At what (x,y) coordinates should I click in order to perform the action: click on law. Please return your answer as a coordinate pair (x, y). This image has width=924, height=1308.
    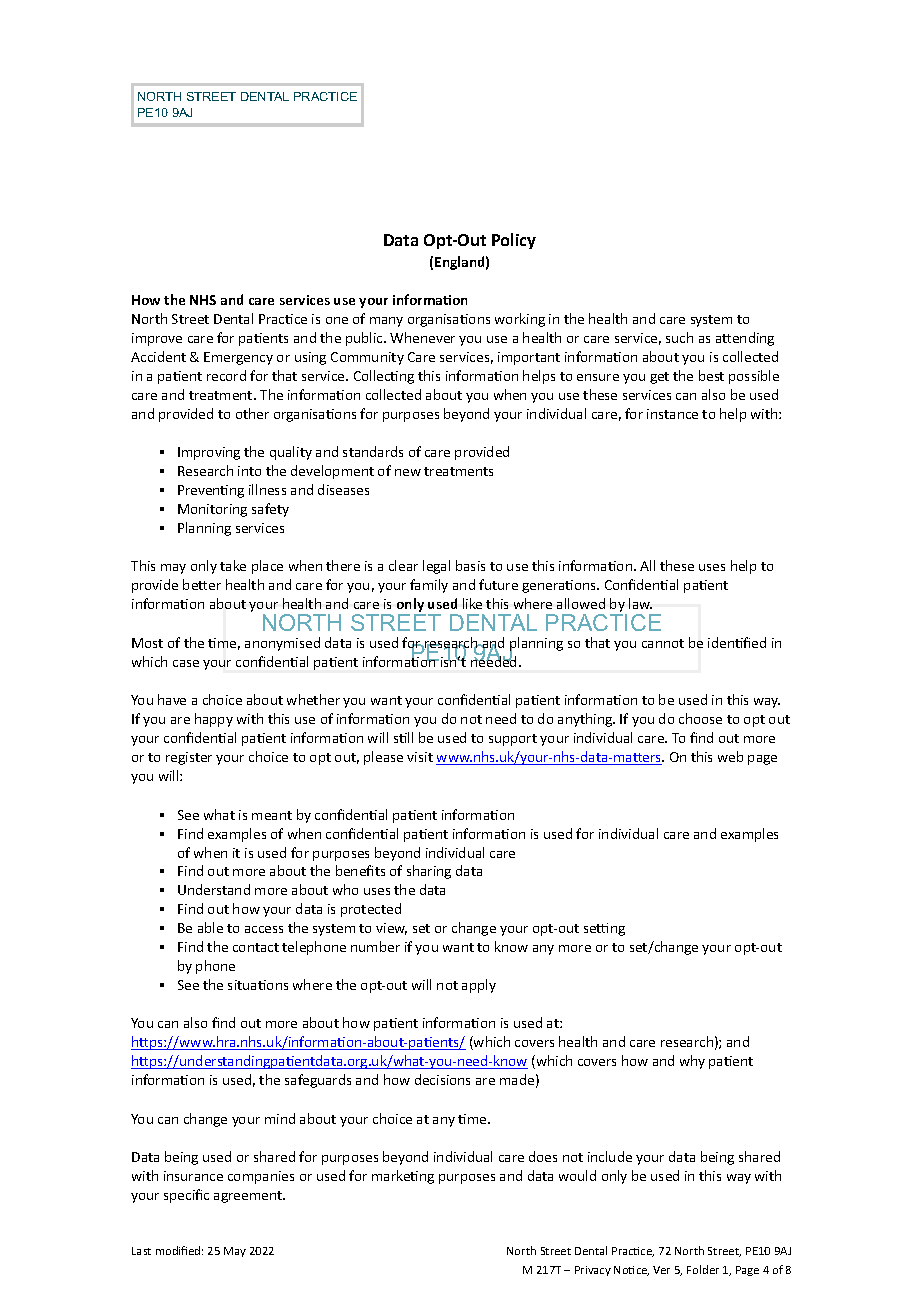
    Looking at the image, I should click on (640, 603).
